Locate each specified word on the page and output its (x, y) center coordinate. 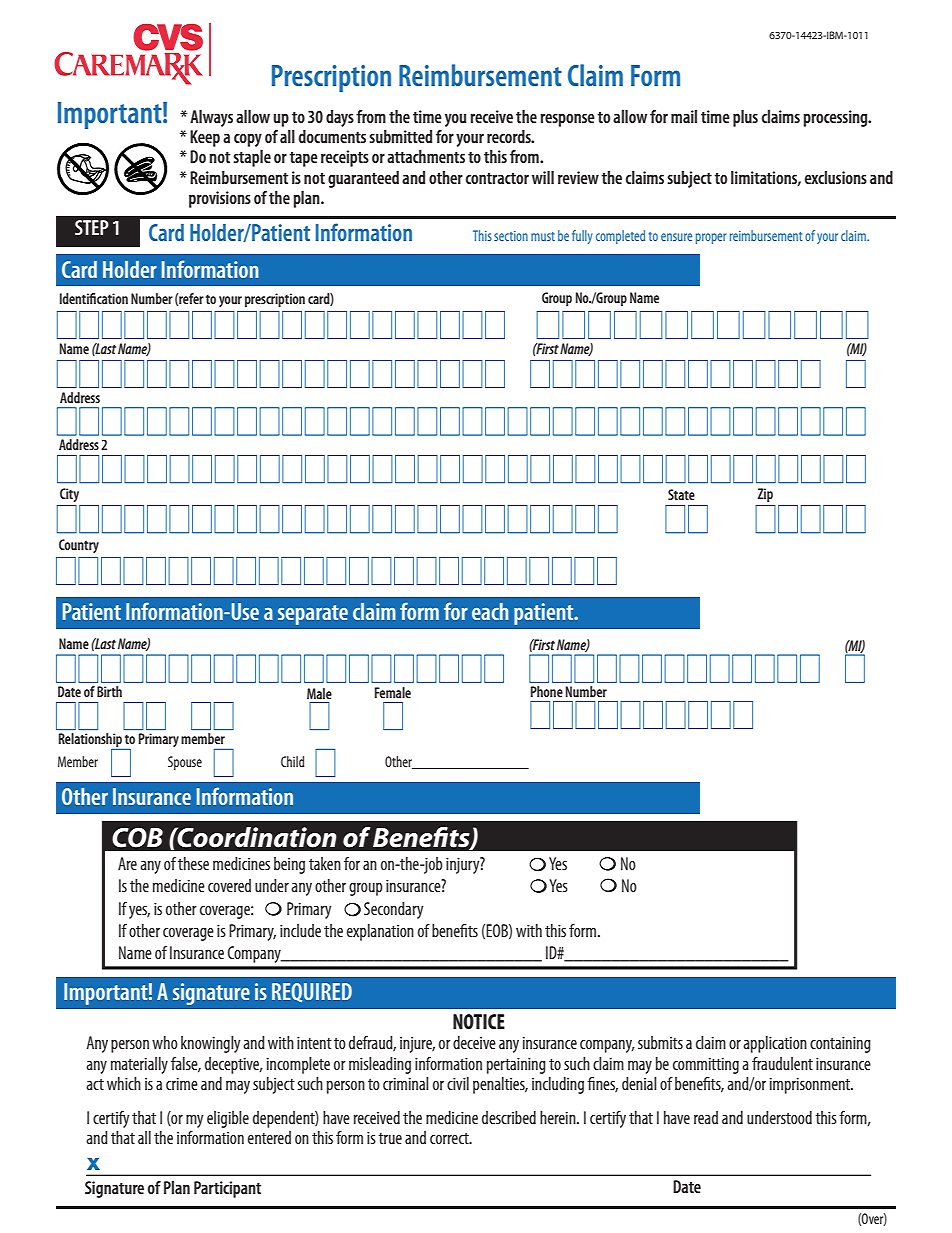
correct (450, 1138)
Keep (205, 138)
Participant (227, 1189)
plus (745, 118)
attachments (426, 156)
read (706, 1117)
